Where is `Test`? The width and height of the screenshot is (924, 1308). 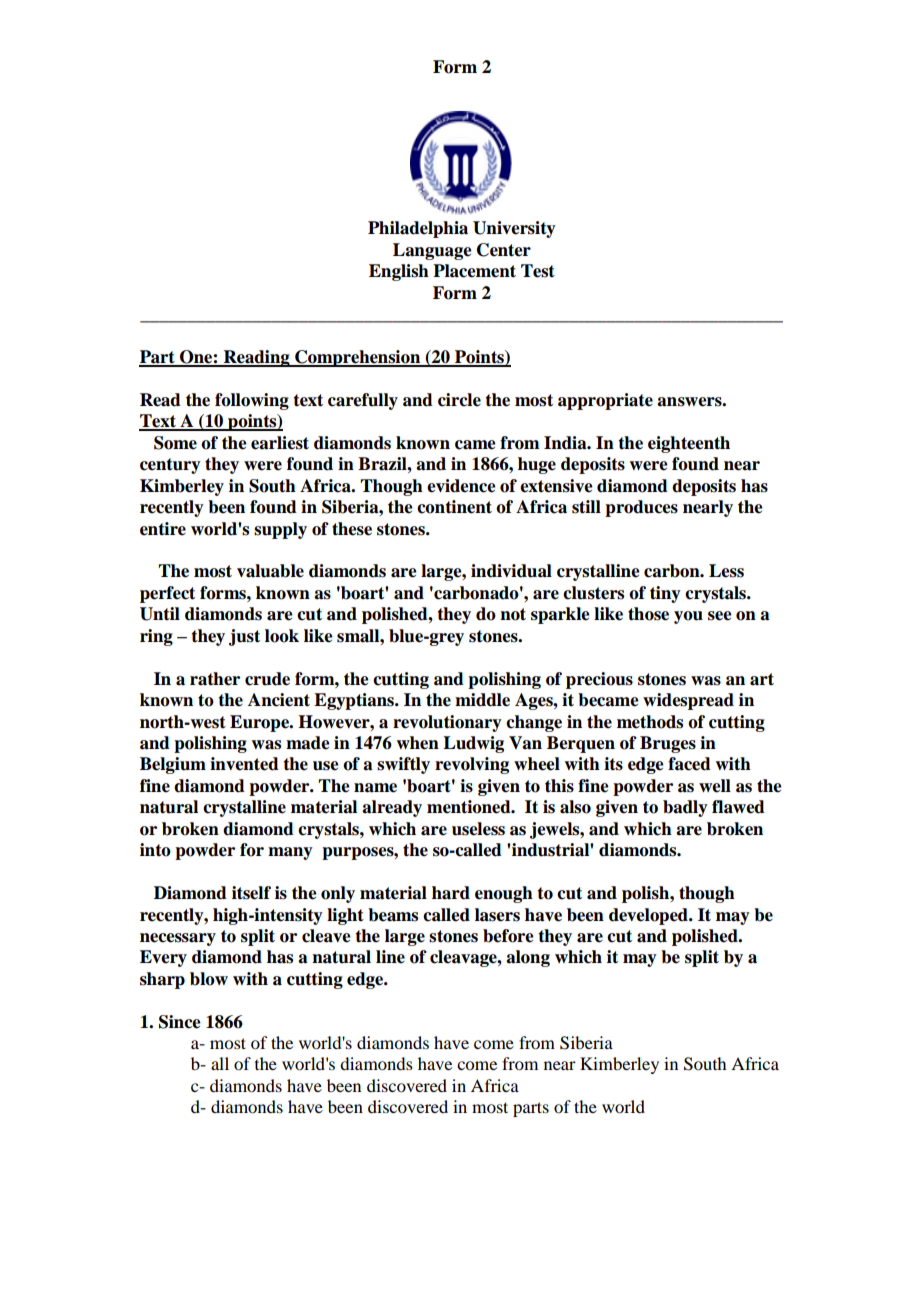 Test is located at coordinates (538, 271).
